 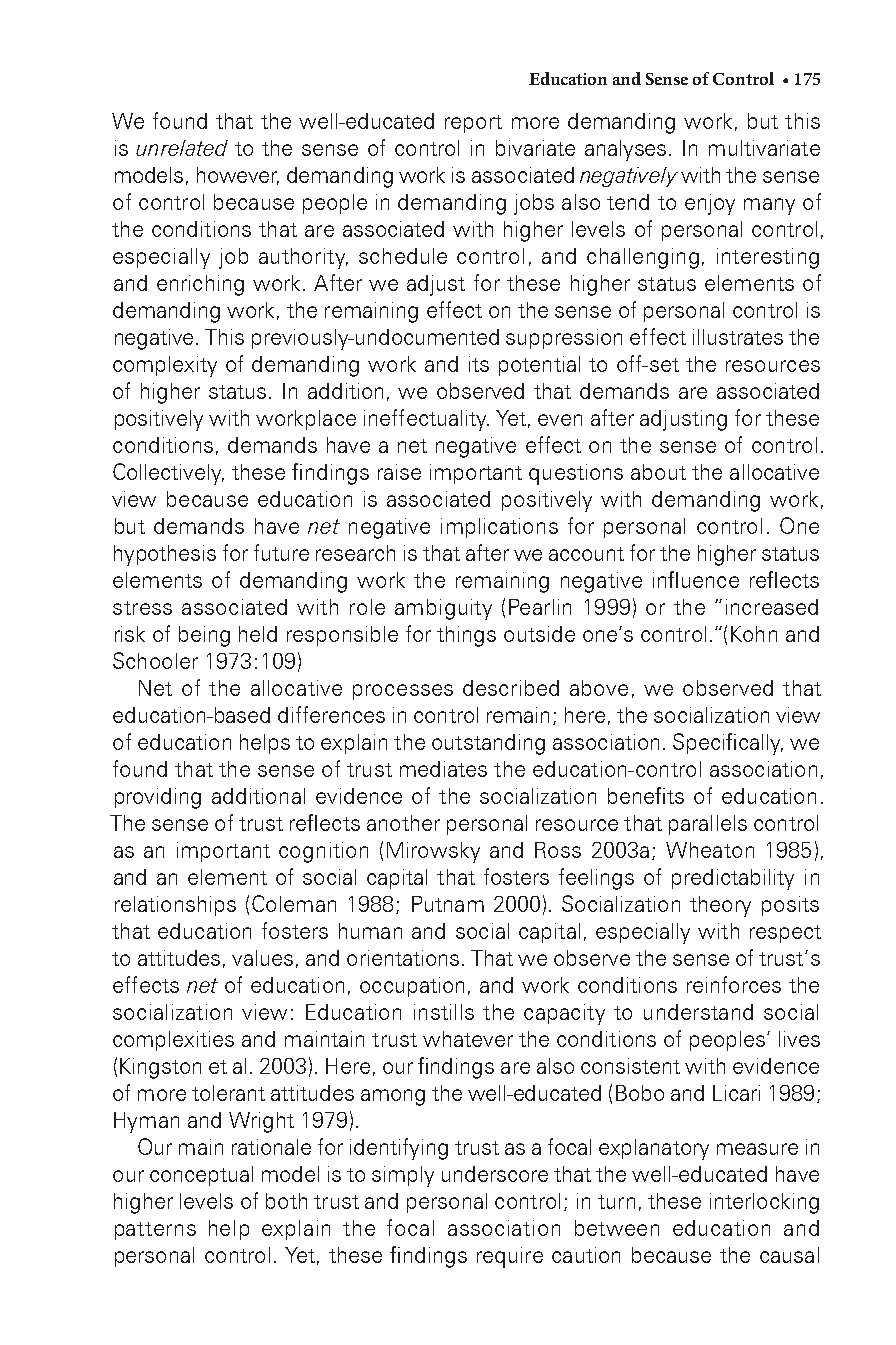 I want to click on patterns, so click(x=155, y=1231).
